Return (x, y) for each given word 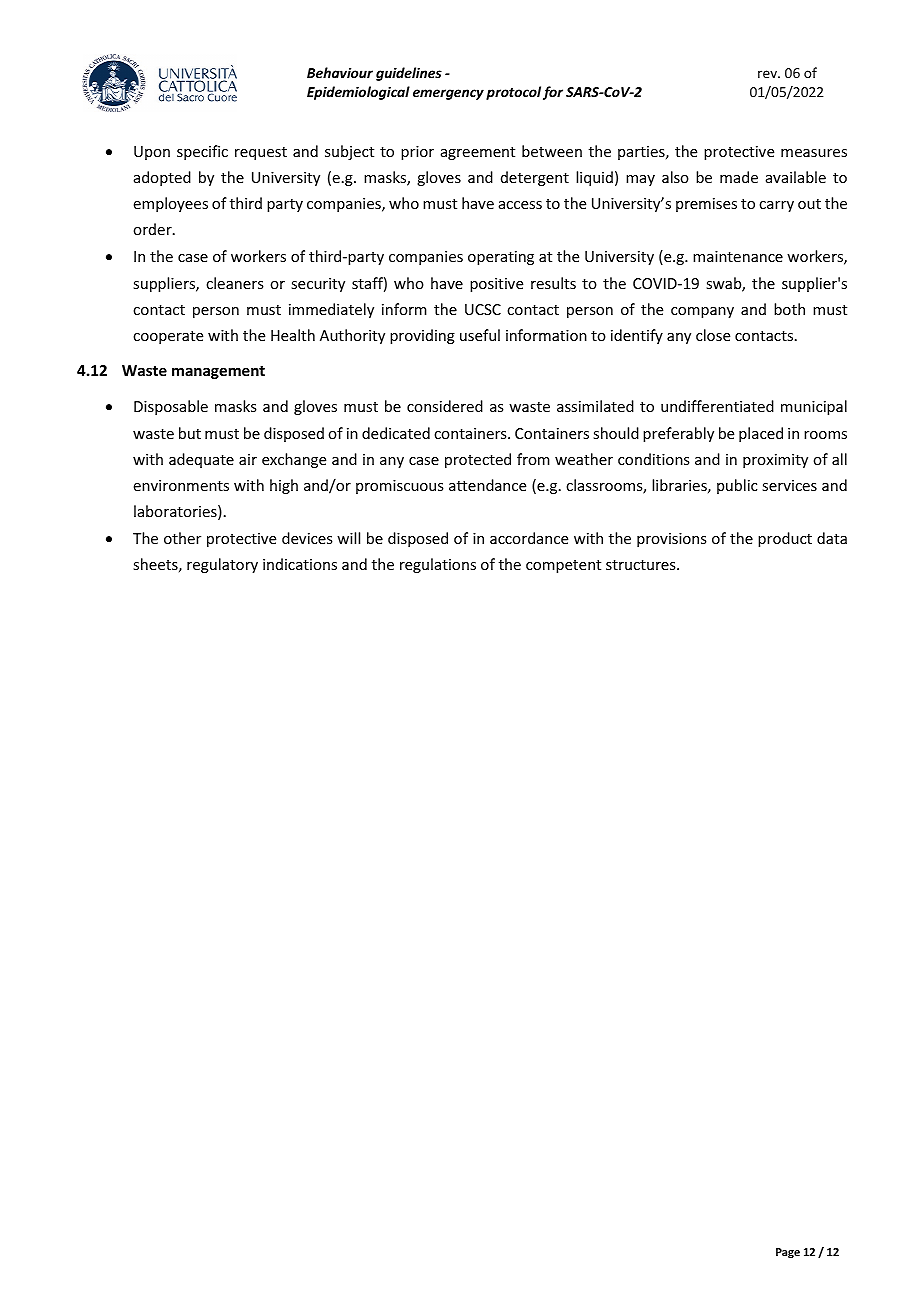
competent (563, 566)
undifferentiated (717, 406)
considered (445, 406)
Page (788, 1253)
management (218, 372)
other (182, 538)
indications (300, 564)
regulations (438, 565)
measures (814, 153)
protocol (513, 93)
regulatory (222, 565)
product (785, 539)
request (261, 153)
